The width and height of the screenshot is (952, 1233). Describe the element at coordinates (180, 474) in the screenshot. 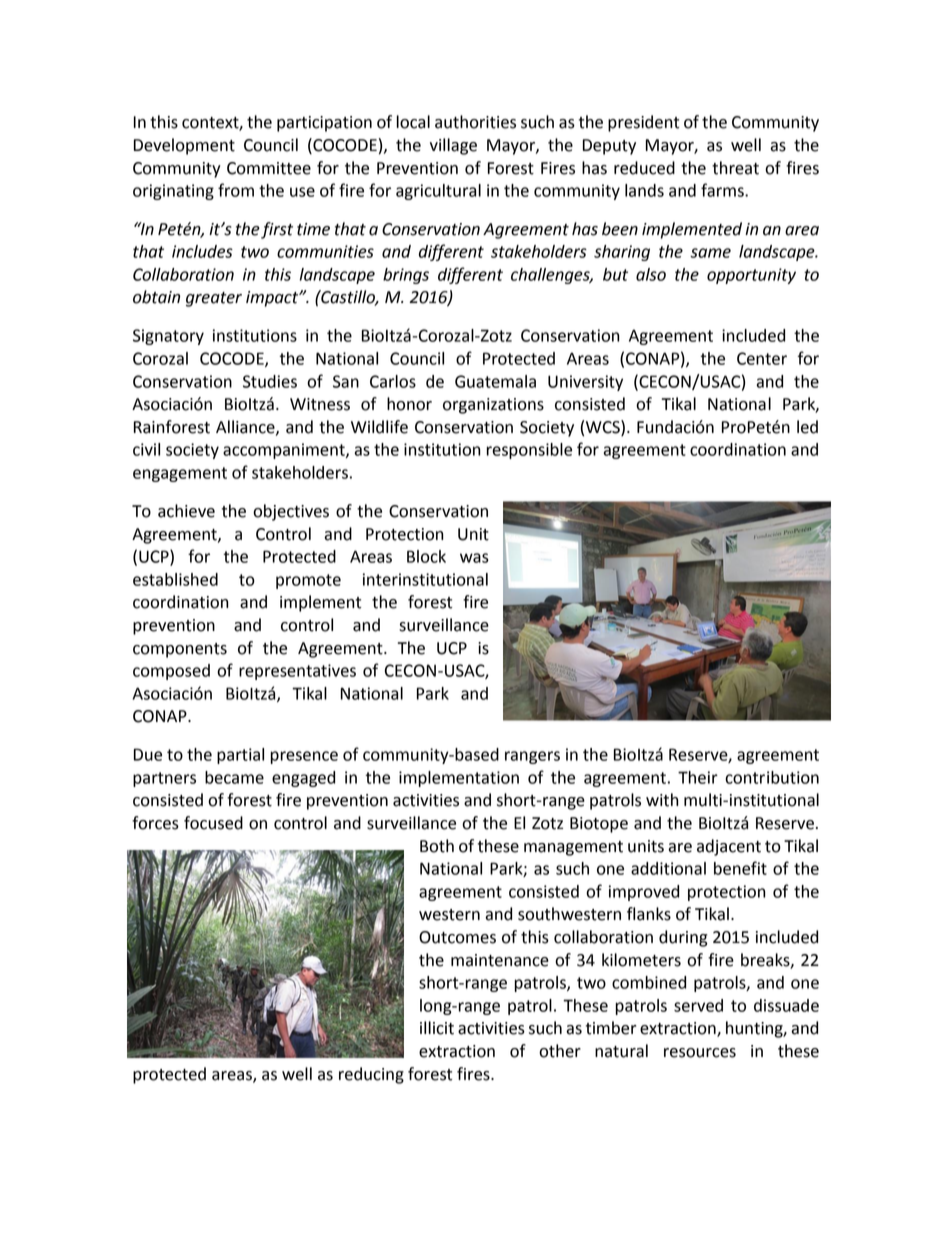

I see `engagement` at that location.
